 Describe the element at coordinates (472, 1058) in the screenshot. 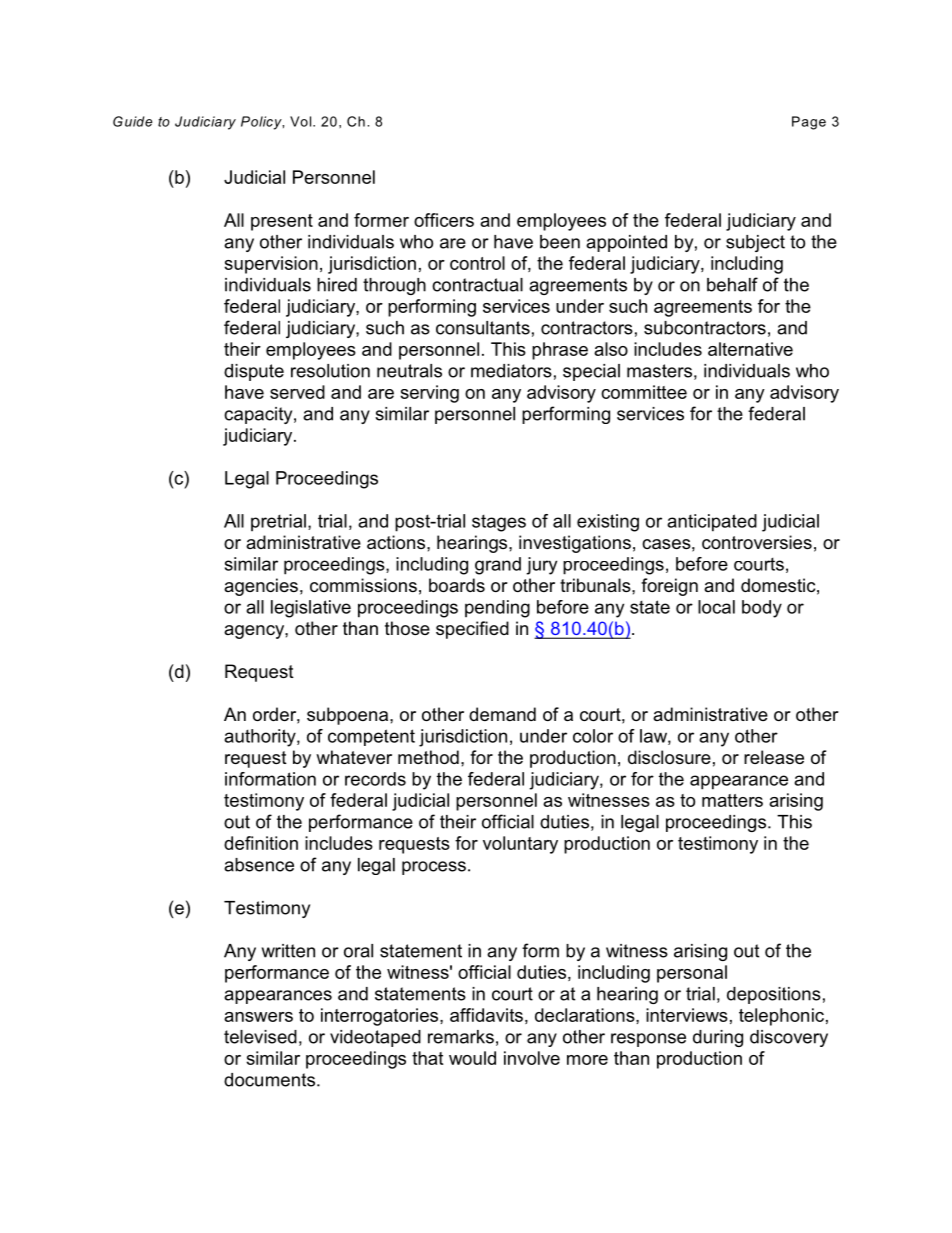

I see `would` at that location.
